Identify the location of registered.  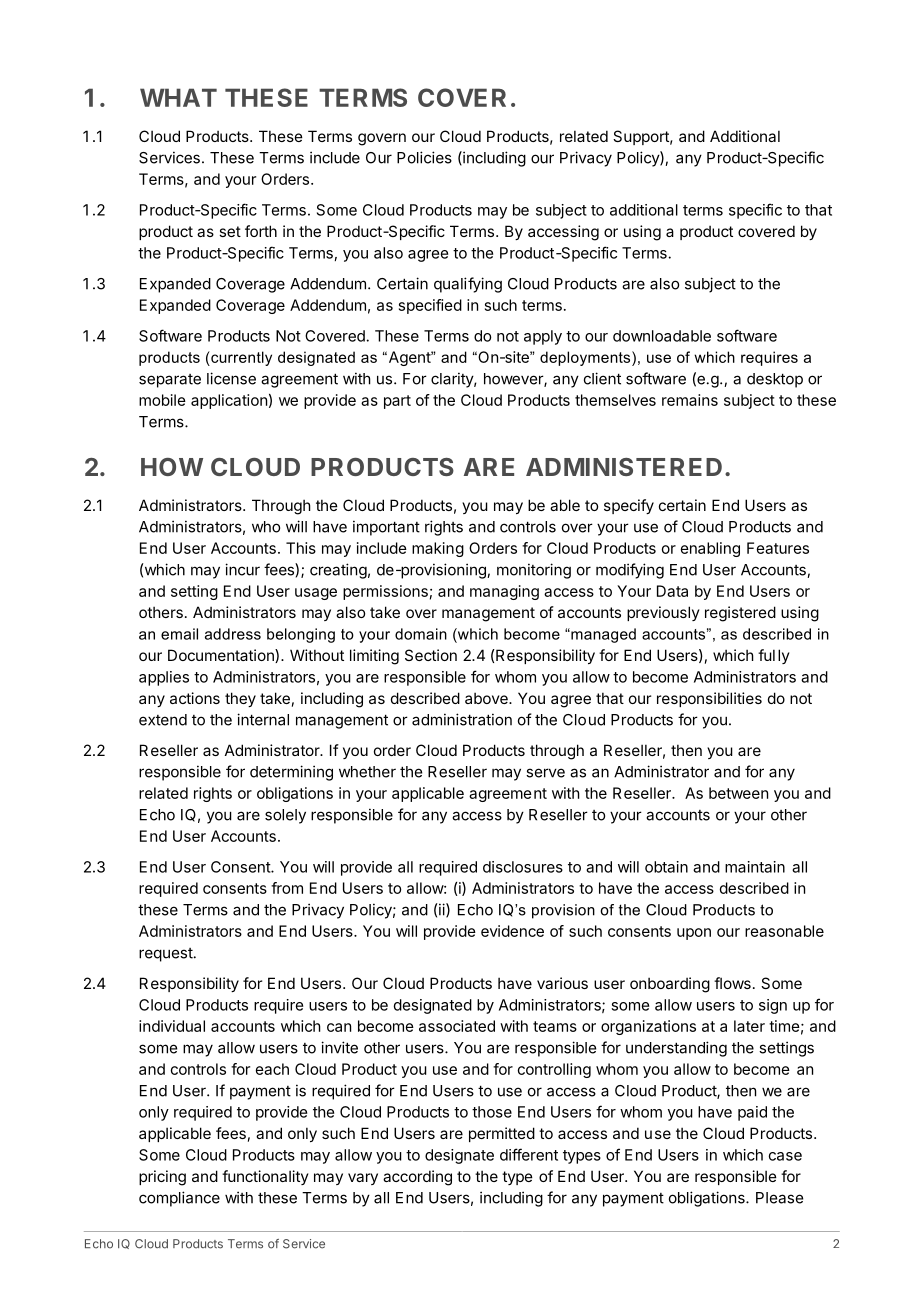
(740, 614).
